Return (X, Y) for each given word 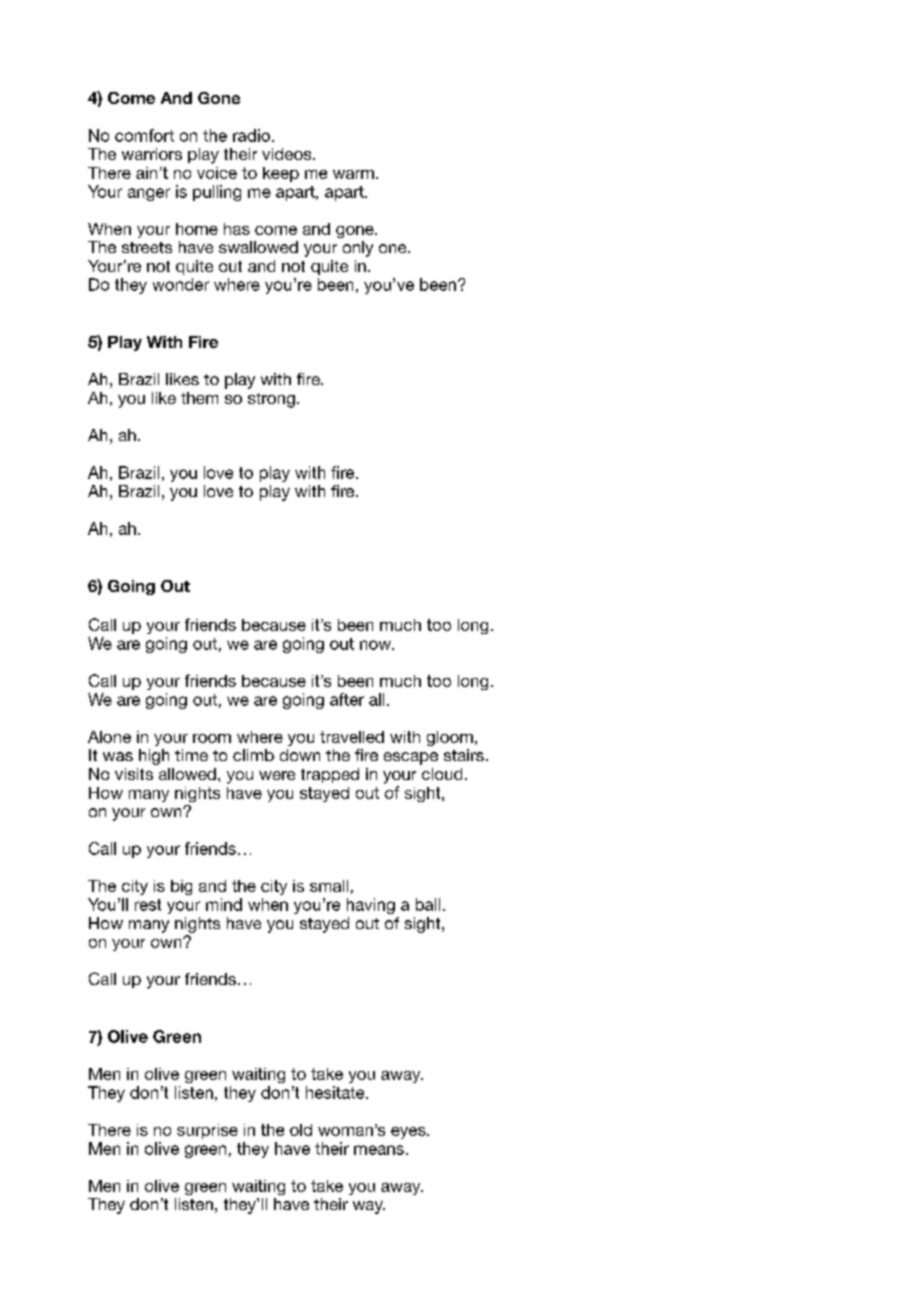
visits (134, 774)
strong (271, 400)
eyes (409, 1133)
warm (353, 174)
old (301, 1130)
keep (281, 174)
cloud (442, 774)
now (376, 645)
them (199, 398)
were (277, 775)
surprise (207, 1131)
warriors (152, 154)
